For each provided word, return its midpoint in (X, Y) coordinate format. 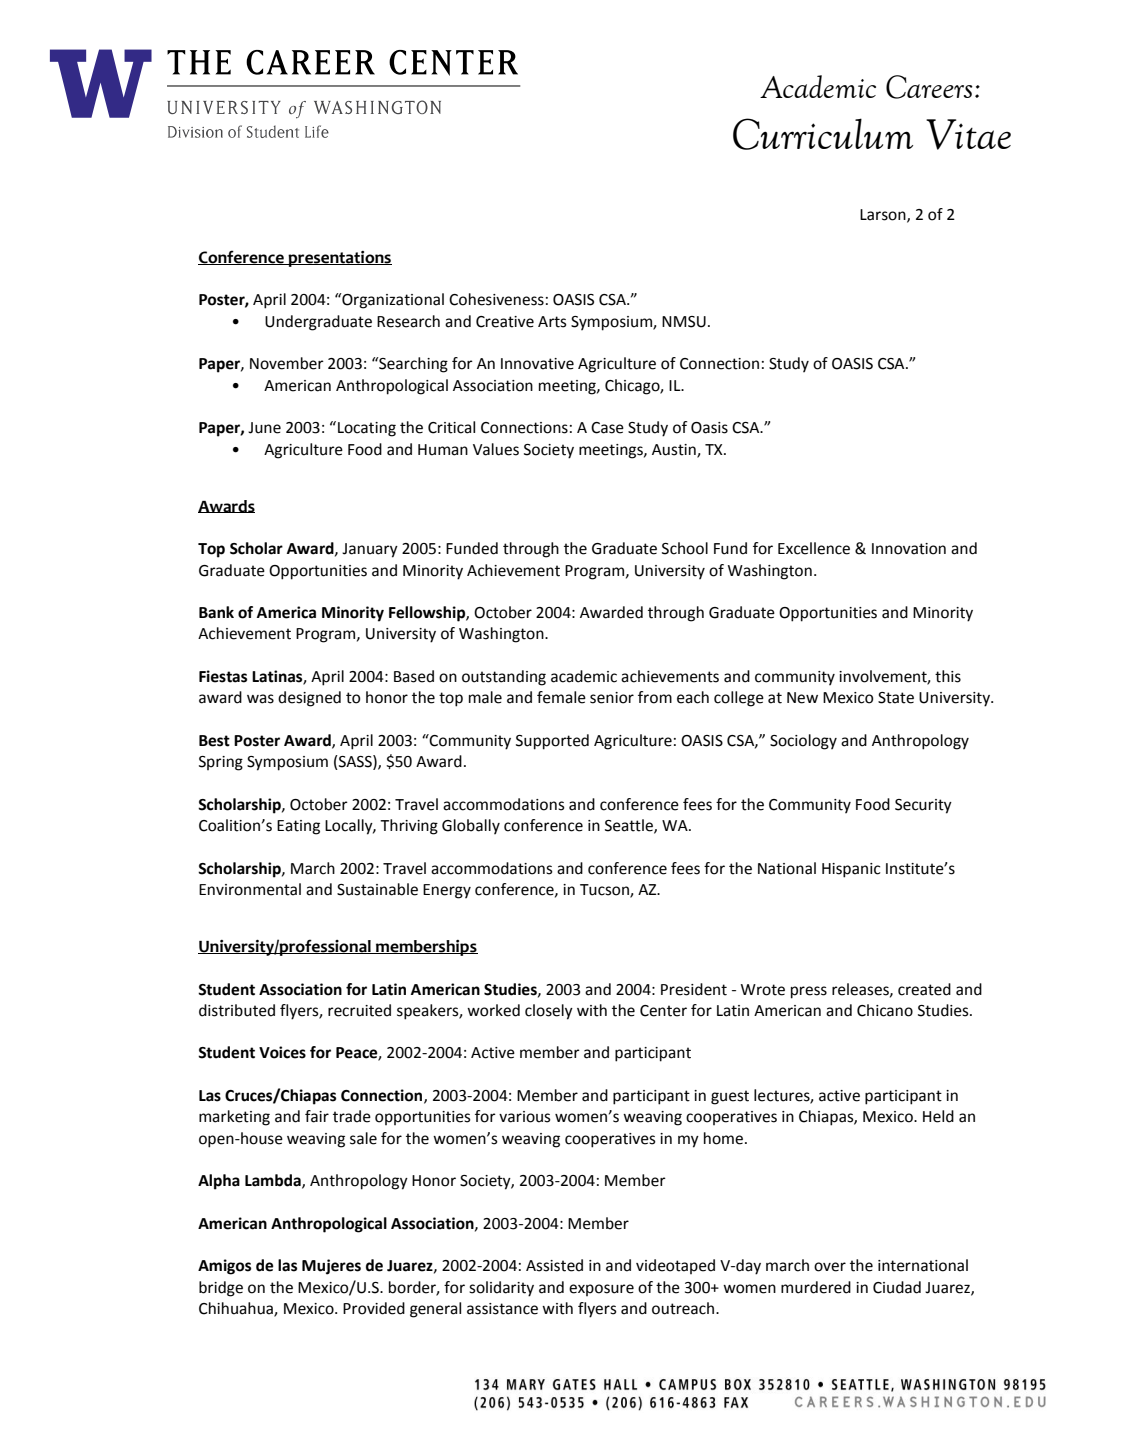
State (896, 698)
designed (309, 699)
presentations (339, 259)
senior (612, 698)
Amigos (224, 1267)
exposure (601, 1290)
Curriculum (823, 134)
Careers (929, 87)
